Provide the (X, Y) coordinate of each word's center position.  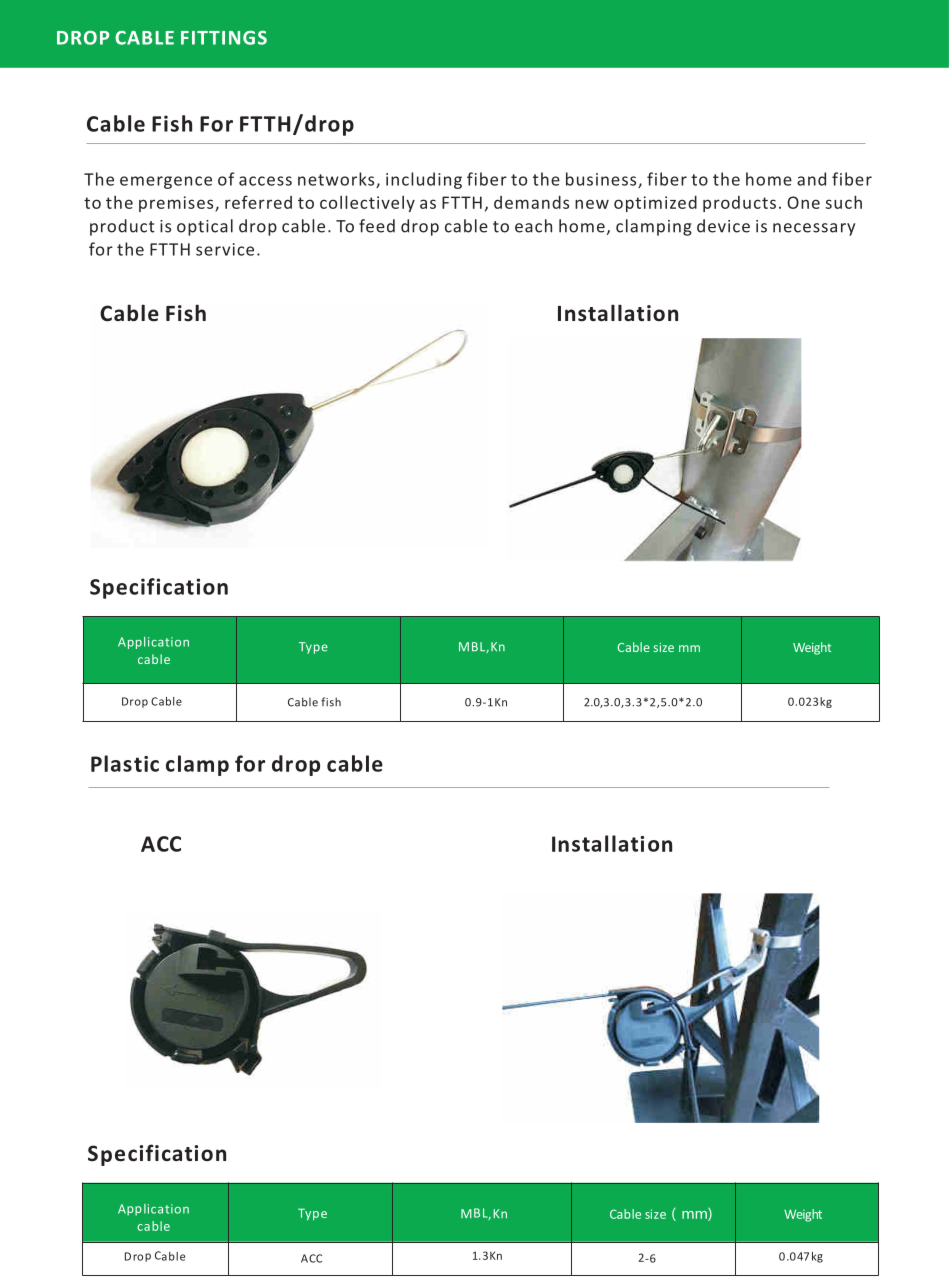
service (225, 249)
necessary (814, 229)
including (424, 180)
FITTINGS (224, 37)
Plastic (125, 763)
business (602, 180)
